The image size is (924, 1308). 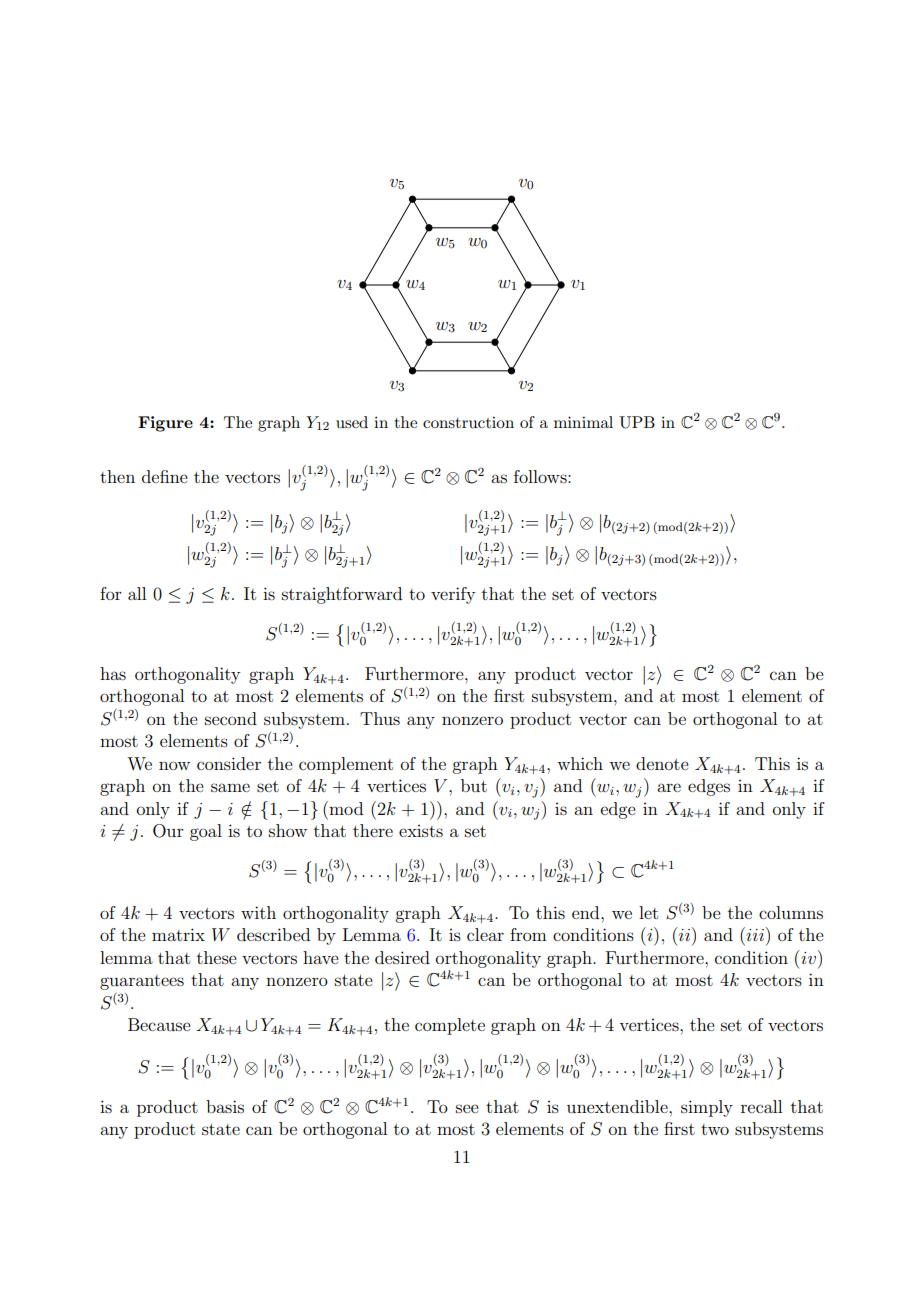 What do you see at coordinates (468, 422) in the image?
I see `construction` at bounding box center [468, 422].
